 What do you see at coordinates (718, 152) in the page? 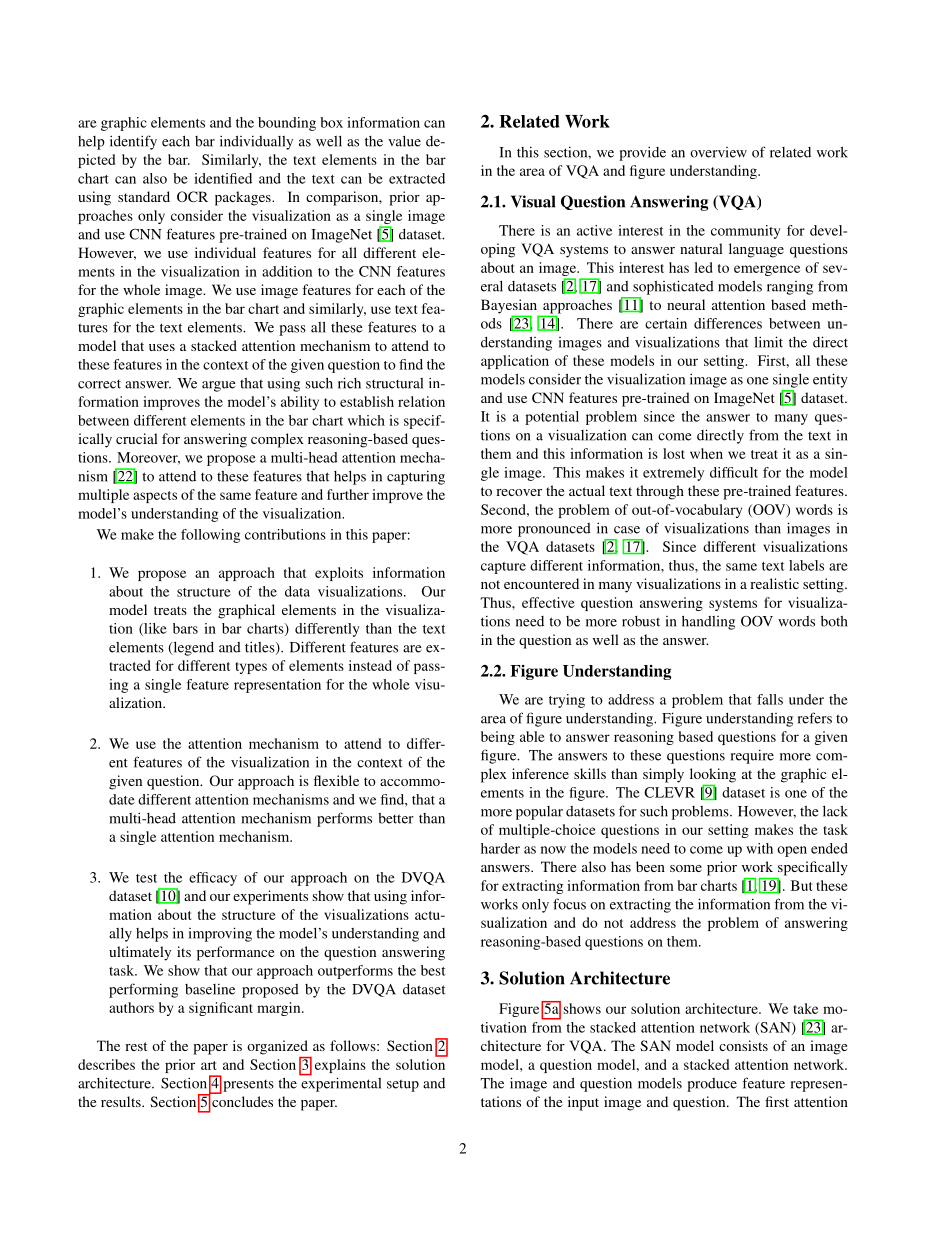
I see `overview` at bounding box center [718, 152].
